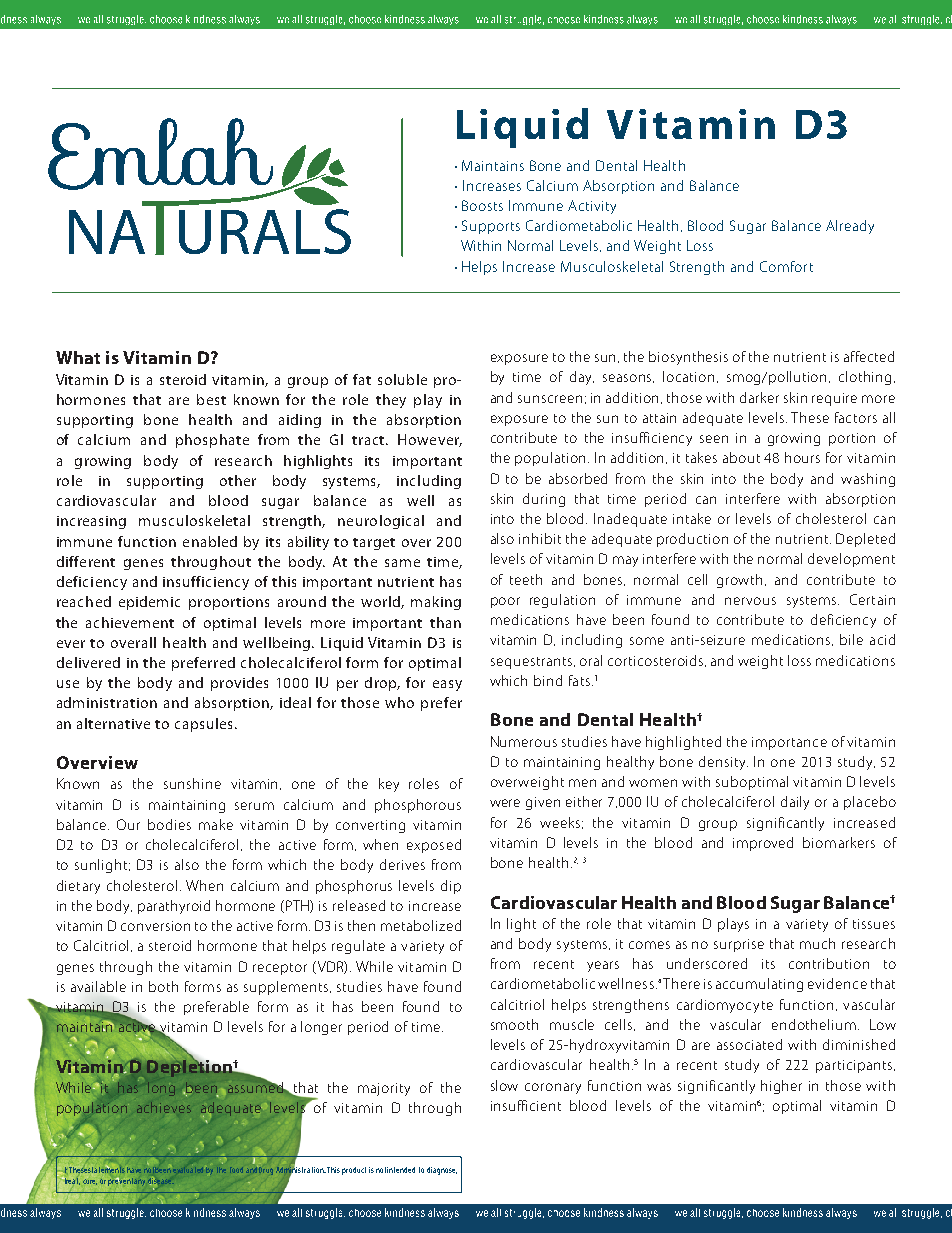 The image size is (952, 1233). What do you see at coordinates (786, 266) in the screenshot?
I see `Comfort` at bounding box center [786, 266].
